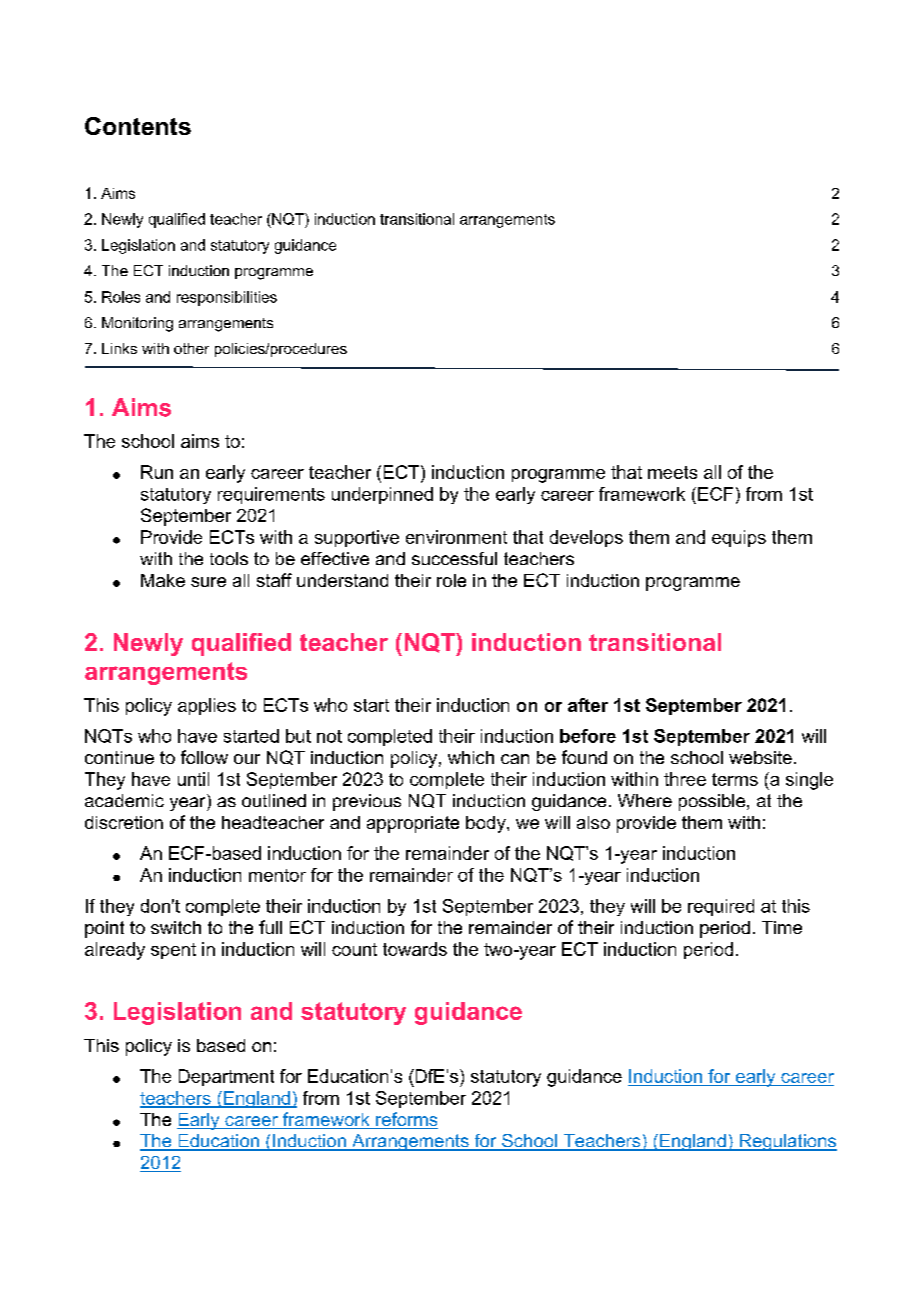  What do you see at coordinates (193, 779) in the screenshot?
I see `until` at bounding box center [193, 779].
